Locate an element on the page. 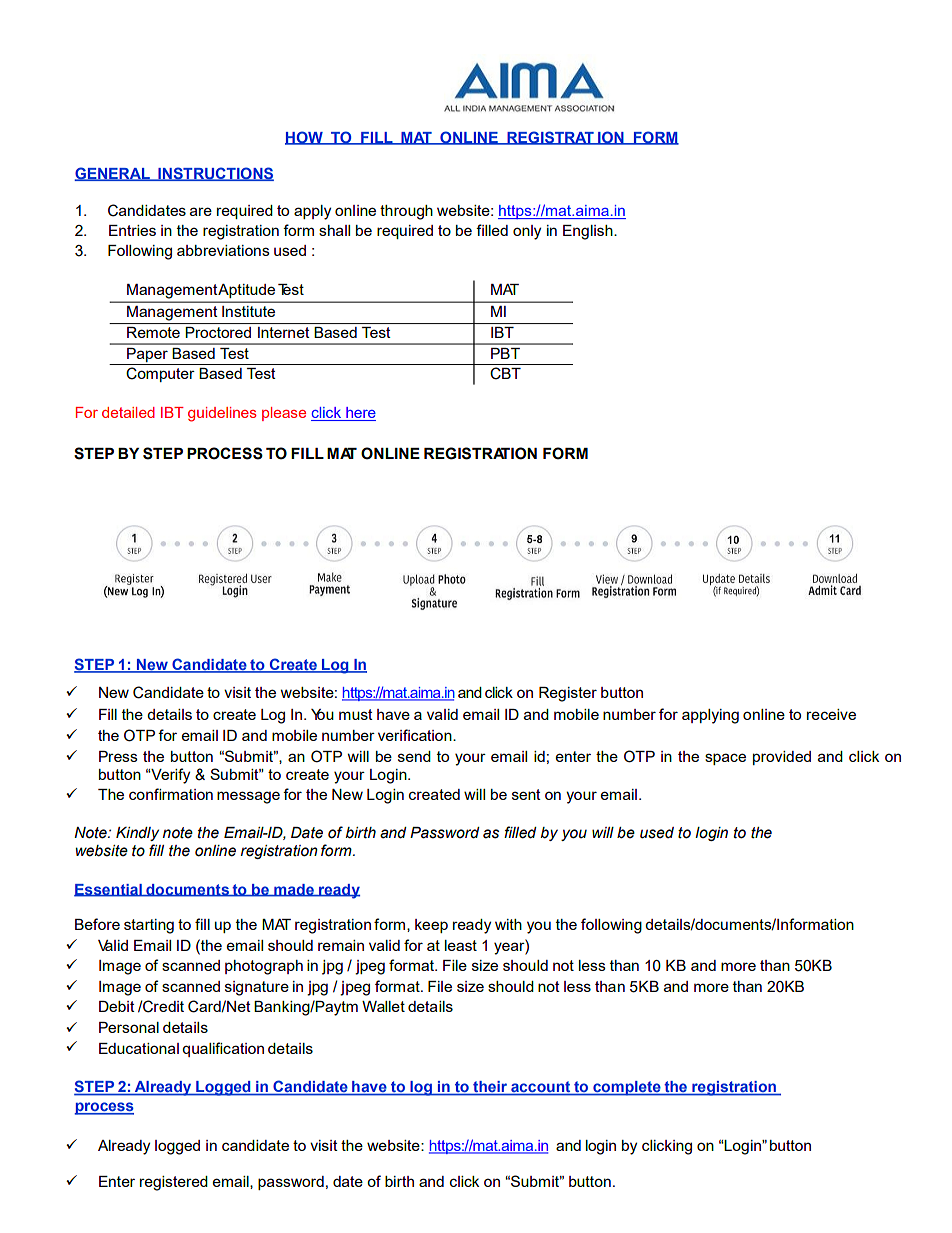 This document has height=1233, width=952. their is located at coordinates (490, 1088).
